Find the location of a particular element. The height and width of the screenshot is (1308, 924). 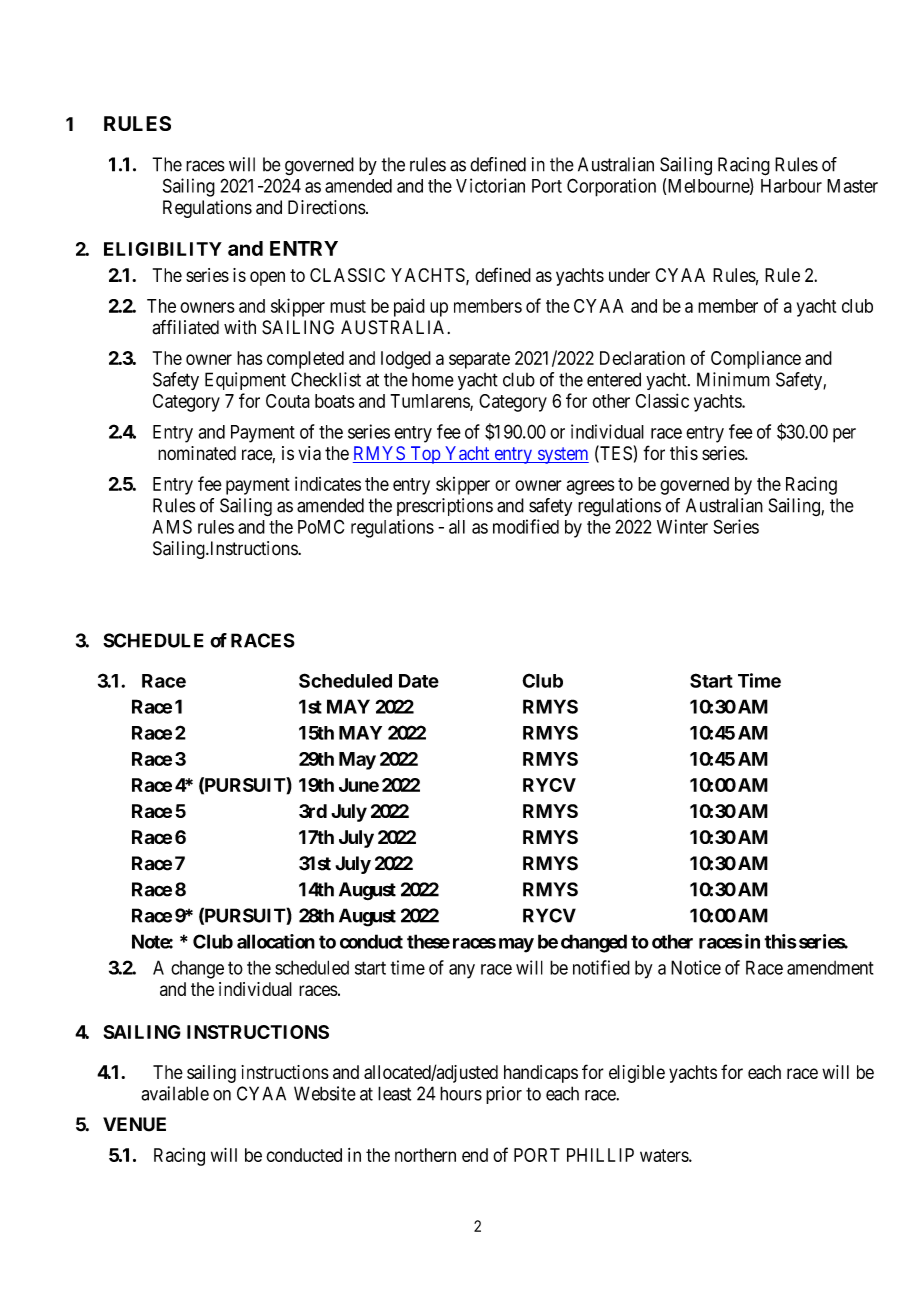

Minimum is located at coordinates (733, 379).
